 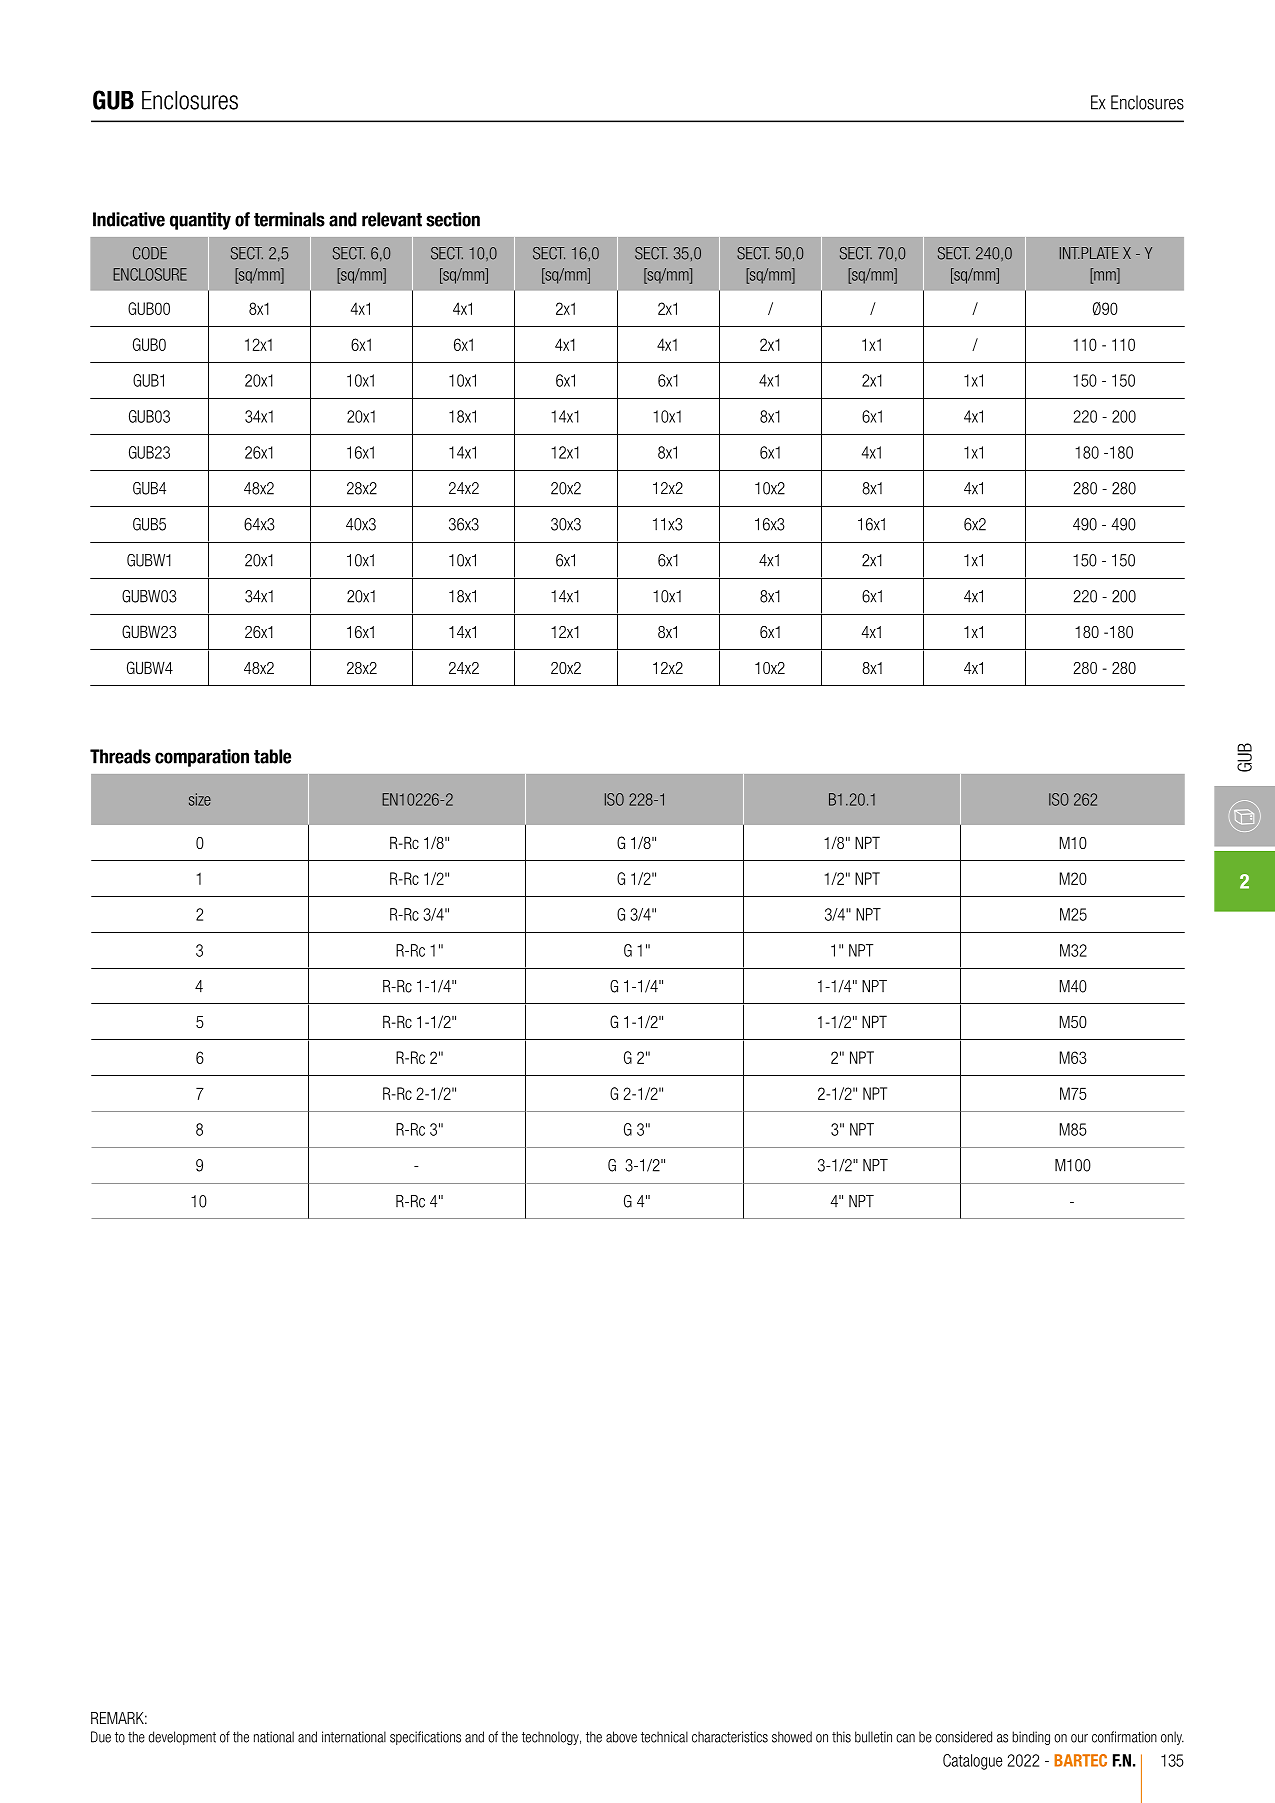 What do you see at coordinates (200, 799) in the page?
I see `size` at bounding box center [200, 799].
